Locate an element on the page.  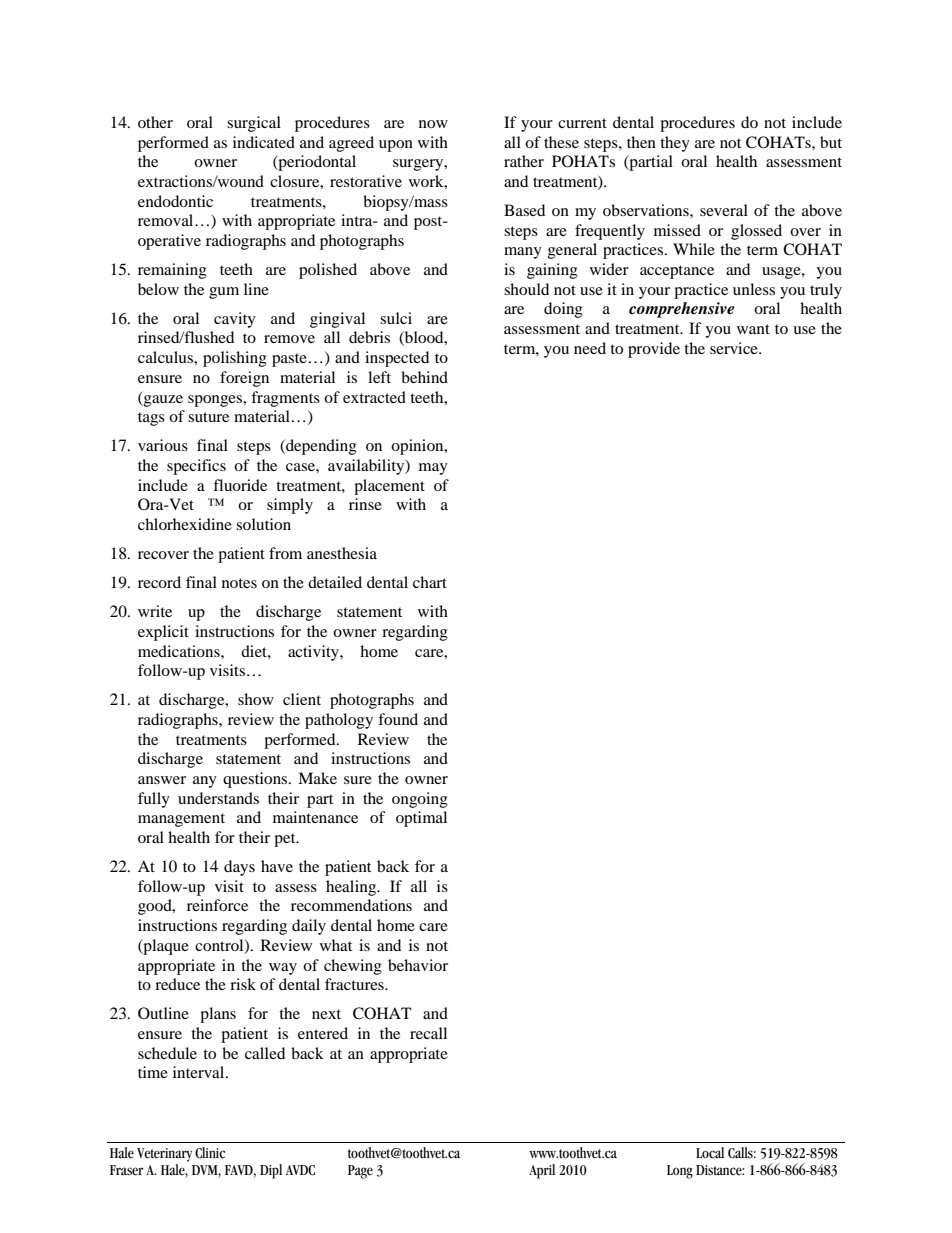
ongoing is located at coordinates (420, 800).
